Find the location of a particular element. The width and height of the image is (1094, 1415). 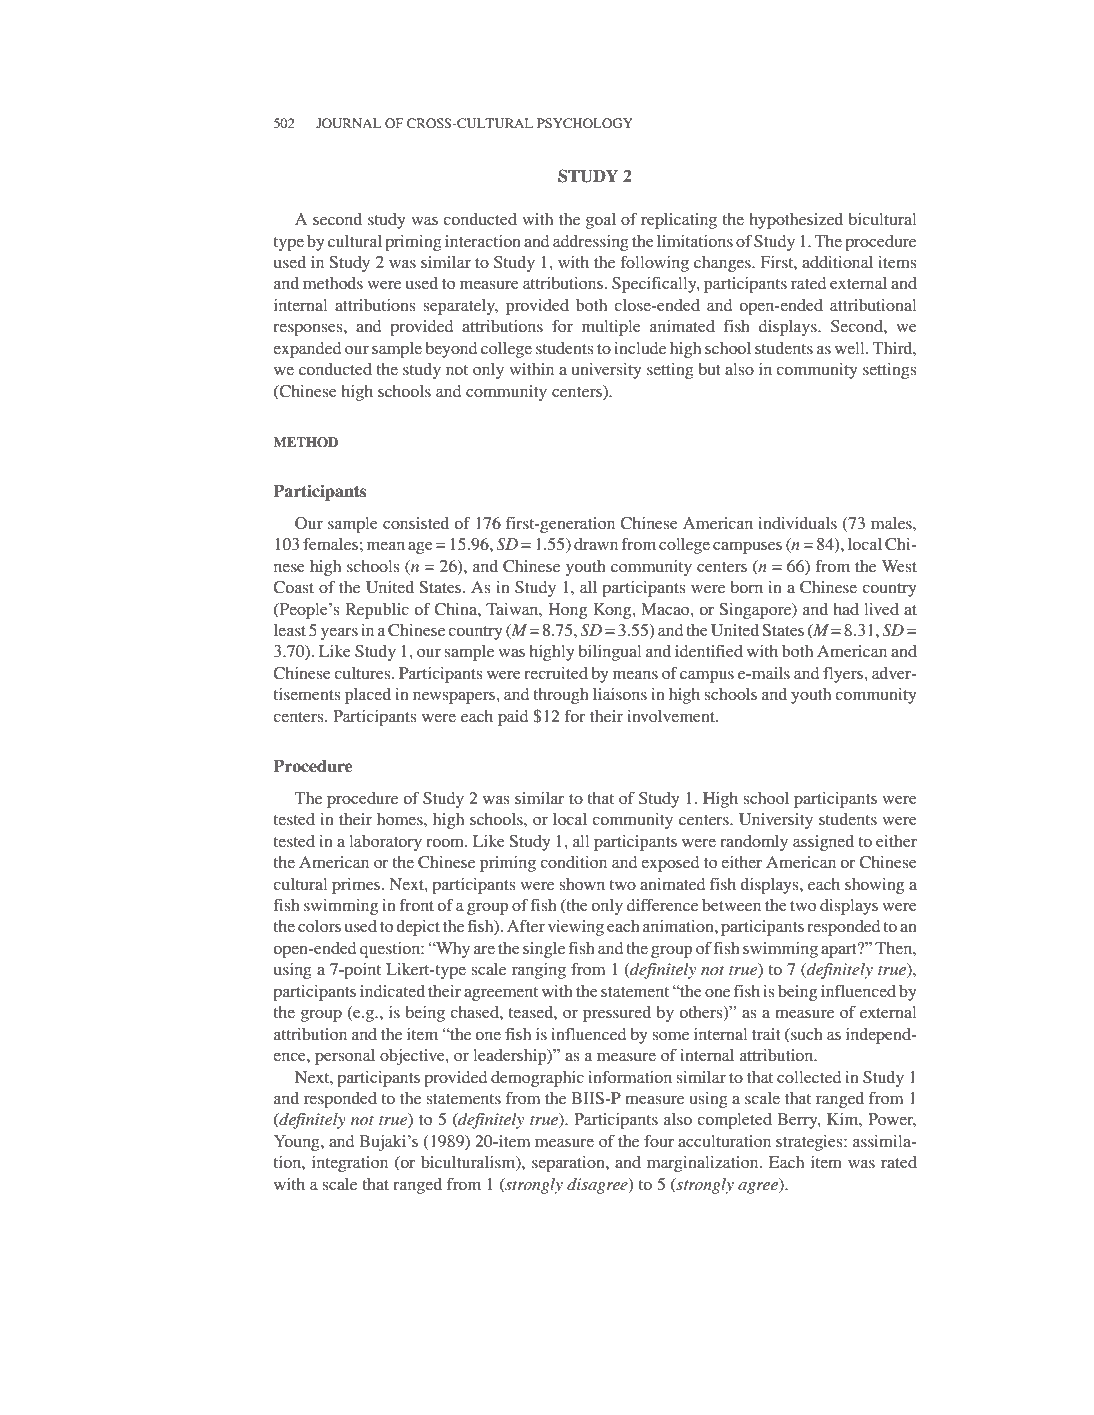

well is located at coordinates (851, 348).
